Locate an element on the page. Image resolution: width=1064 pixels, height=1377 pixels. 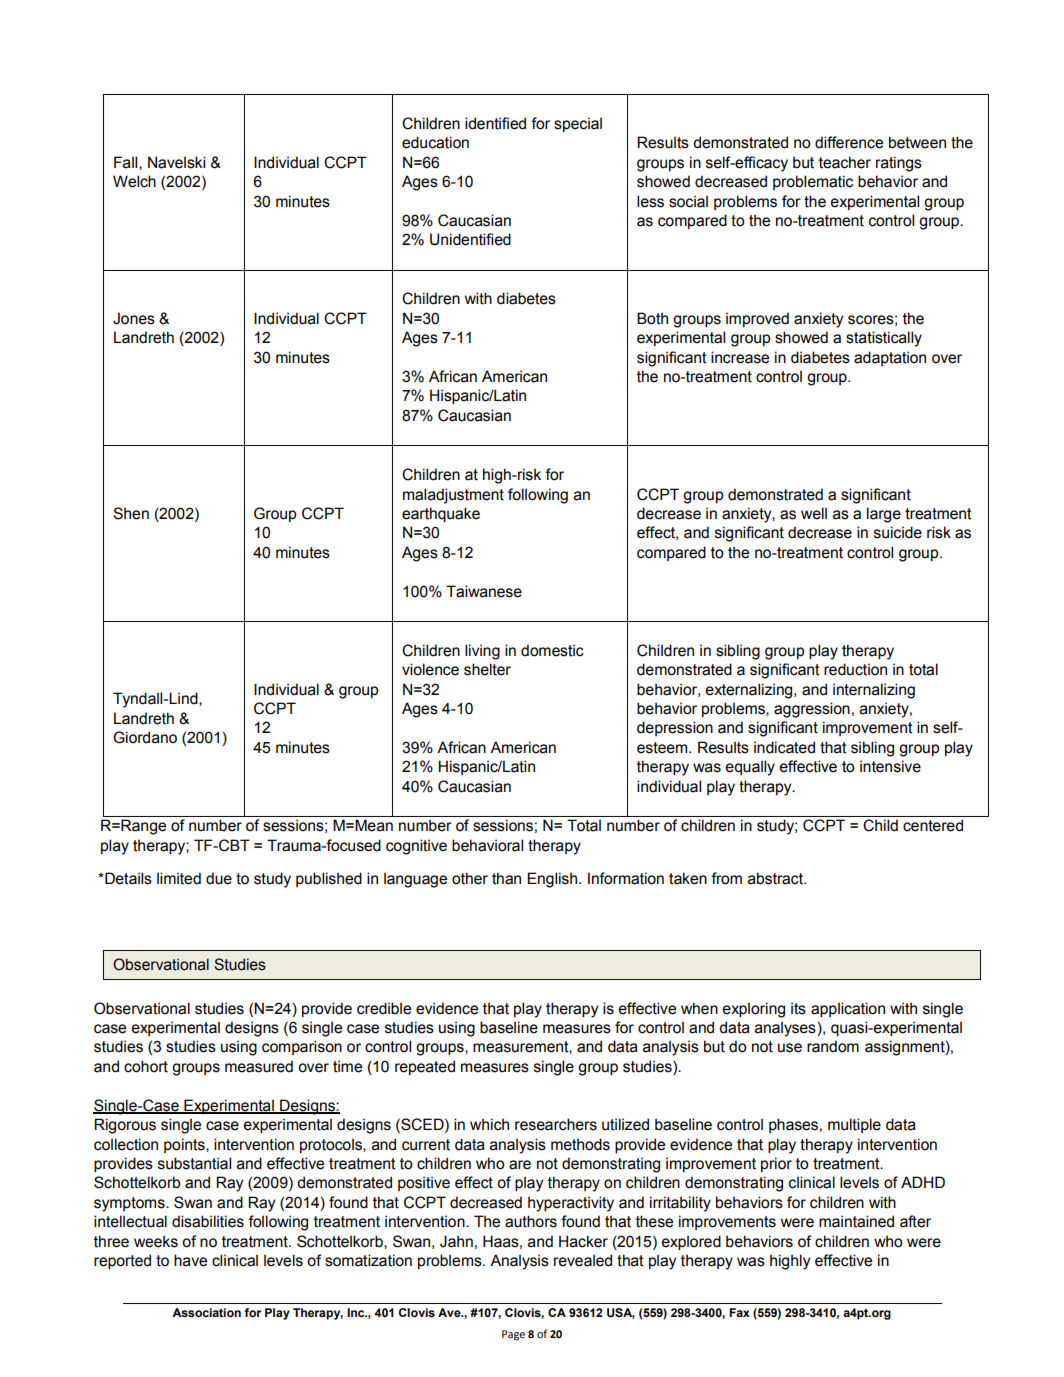
aggression is located at coordinates (812, 710).
